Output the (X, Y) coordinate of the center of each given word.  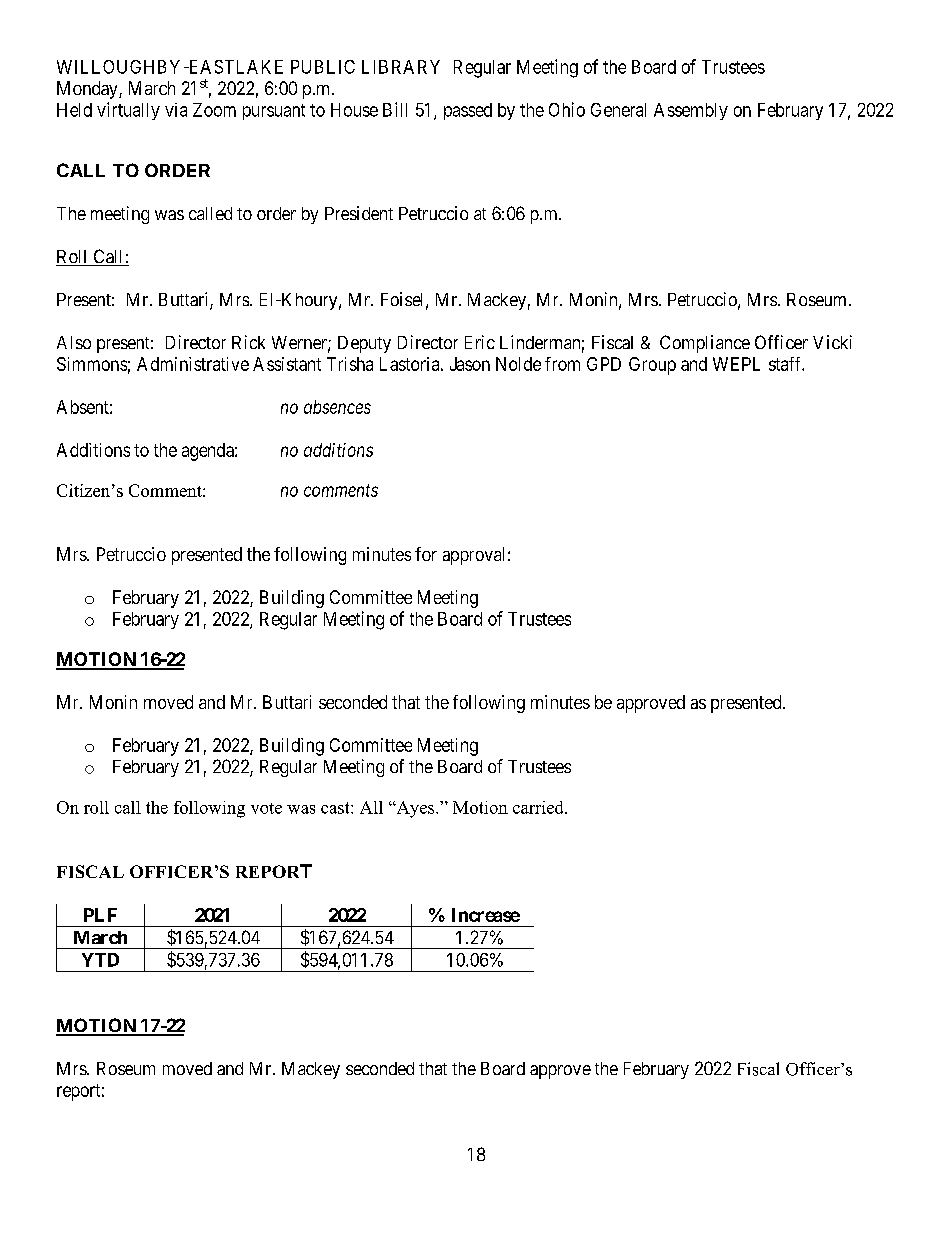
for (426, 554)
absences (337, 407)
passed (468, 111)
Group (652, 366)
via (176, 110)
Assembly (691, 111)
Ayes (415, 809)
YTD (100, 960)
